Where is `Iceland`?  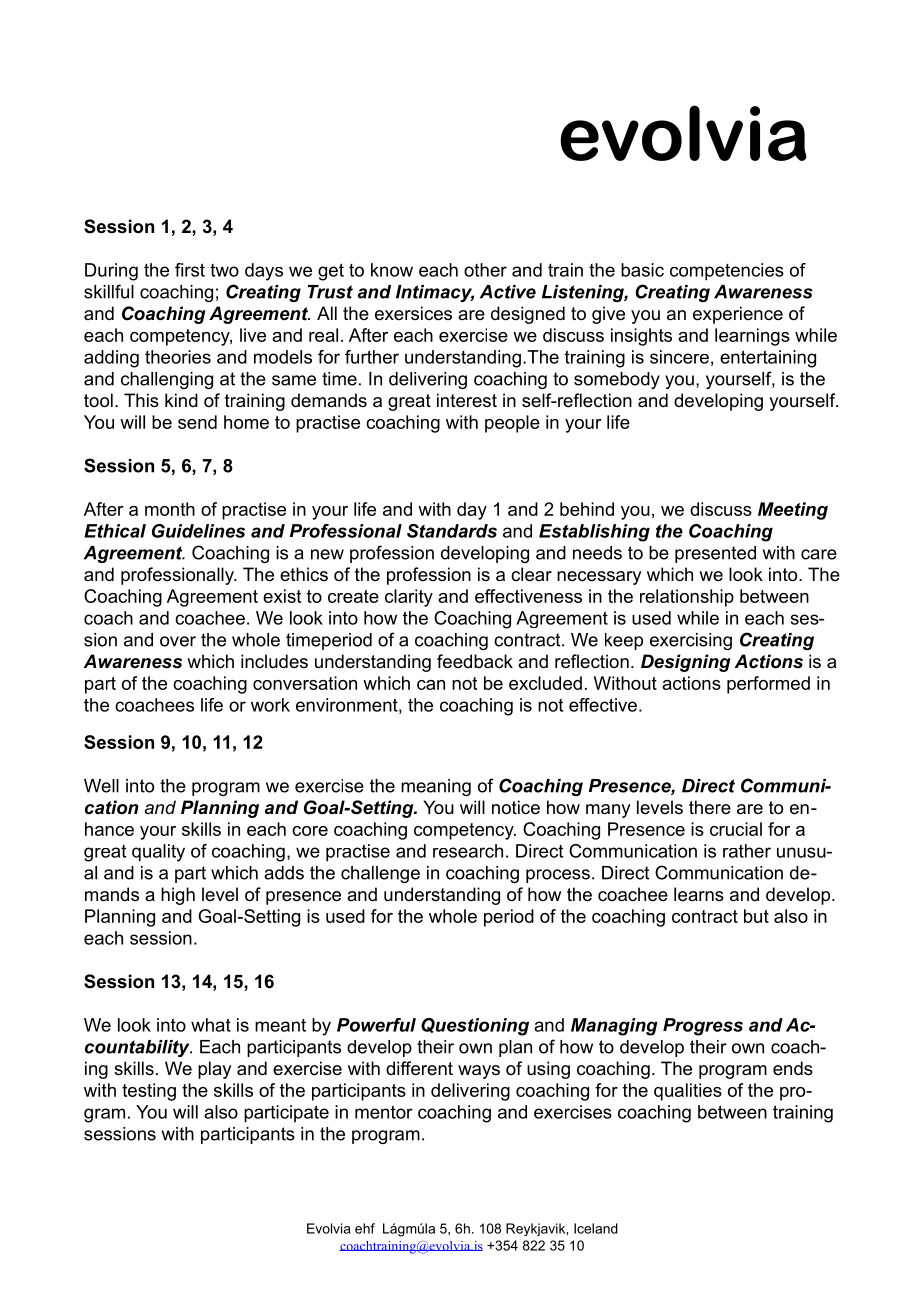
Iceland is located at coordinates (596, 1228).
